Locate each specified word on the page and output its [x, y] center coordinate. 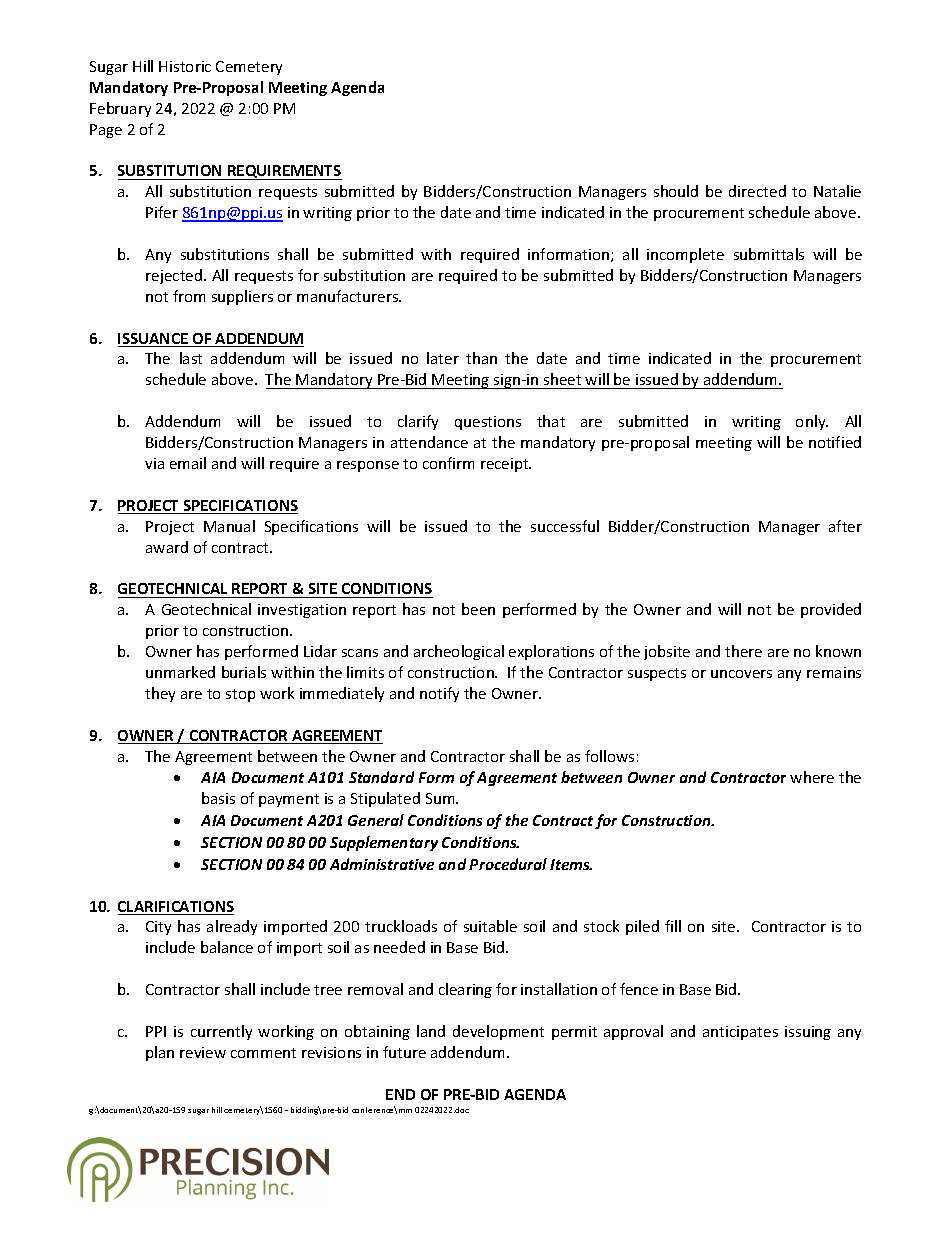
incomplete [685, 255]
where [812, 777]
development [498, 1032]
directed [757, 191]
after [845, 526]
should [676, 191]
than [481, 358]
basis [218, 798]
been [478, 609]
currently [221, 1032]
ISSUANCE [154, 340]
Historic [185, 66]
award [167, 547]
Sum [441, 798]
